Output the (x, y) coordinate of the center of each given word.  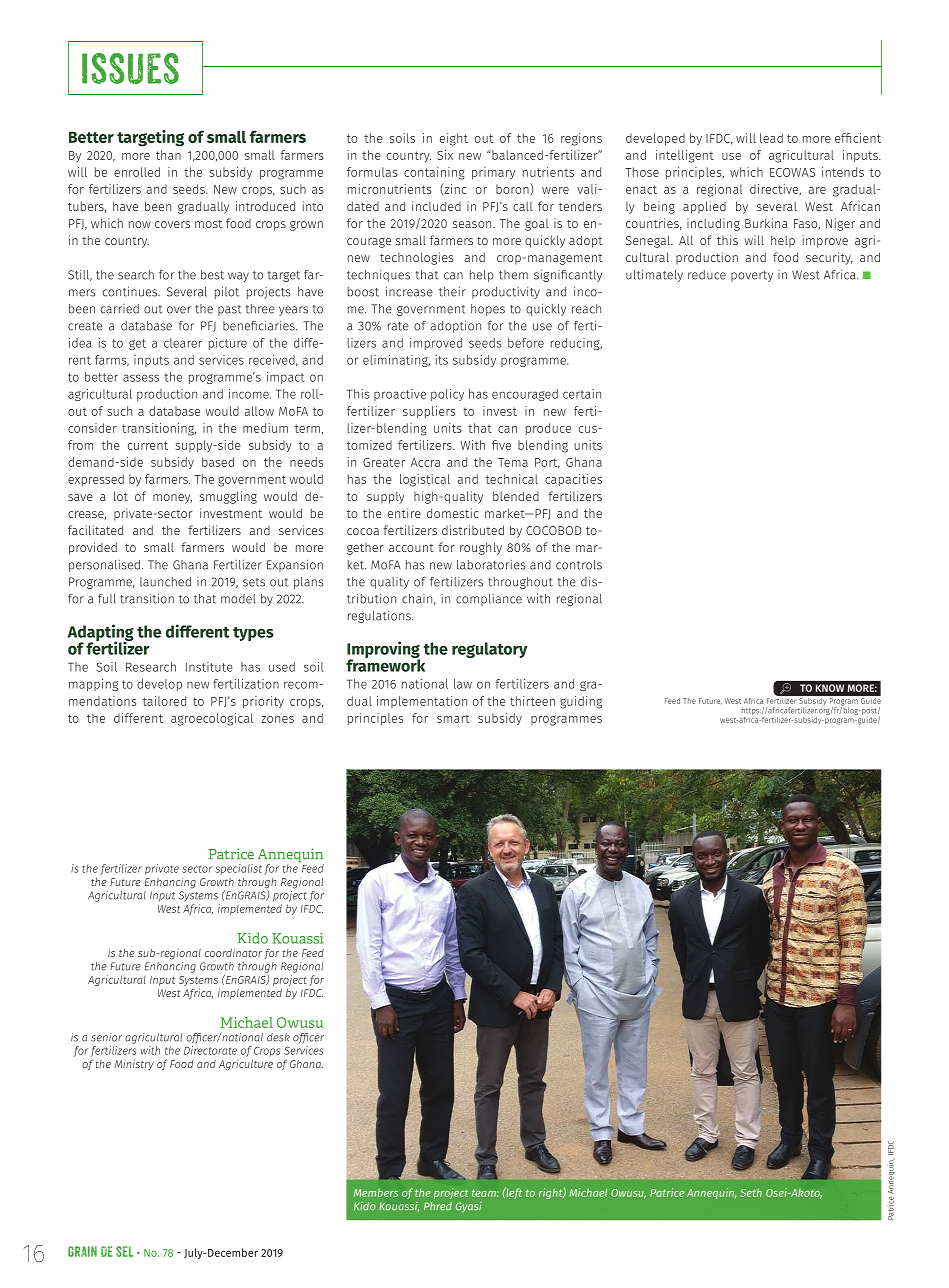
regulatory (489, 650)
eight (454, 139)
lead (771, 138)
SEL (124, 1251)
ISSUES (130, 68)
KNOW (830, 688)
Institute (209, 667)
